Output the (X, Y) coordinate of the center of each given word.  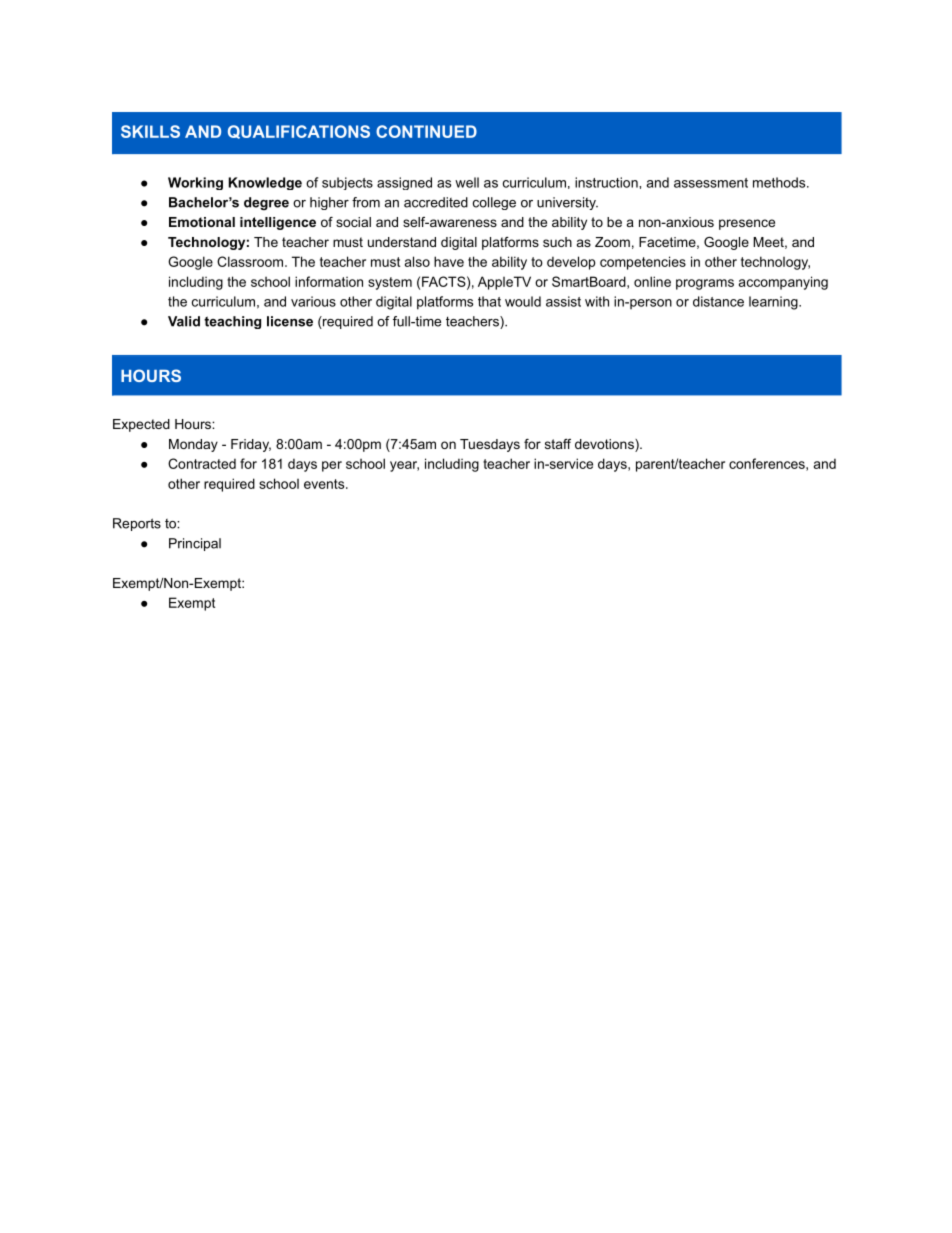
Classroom (250, 261)
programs (705, 284)
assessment (711, 183)
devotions (605, 445)
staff (558, 444)
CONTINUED (426, 131)
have (449, 261)
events (324, 484)
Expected (141, 425)
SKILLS (150, 131)
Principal (195, 544)
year (404, 466)
